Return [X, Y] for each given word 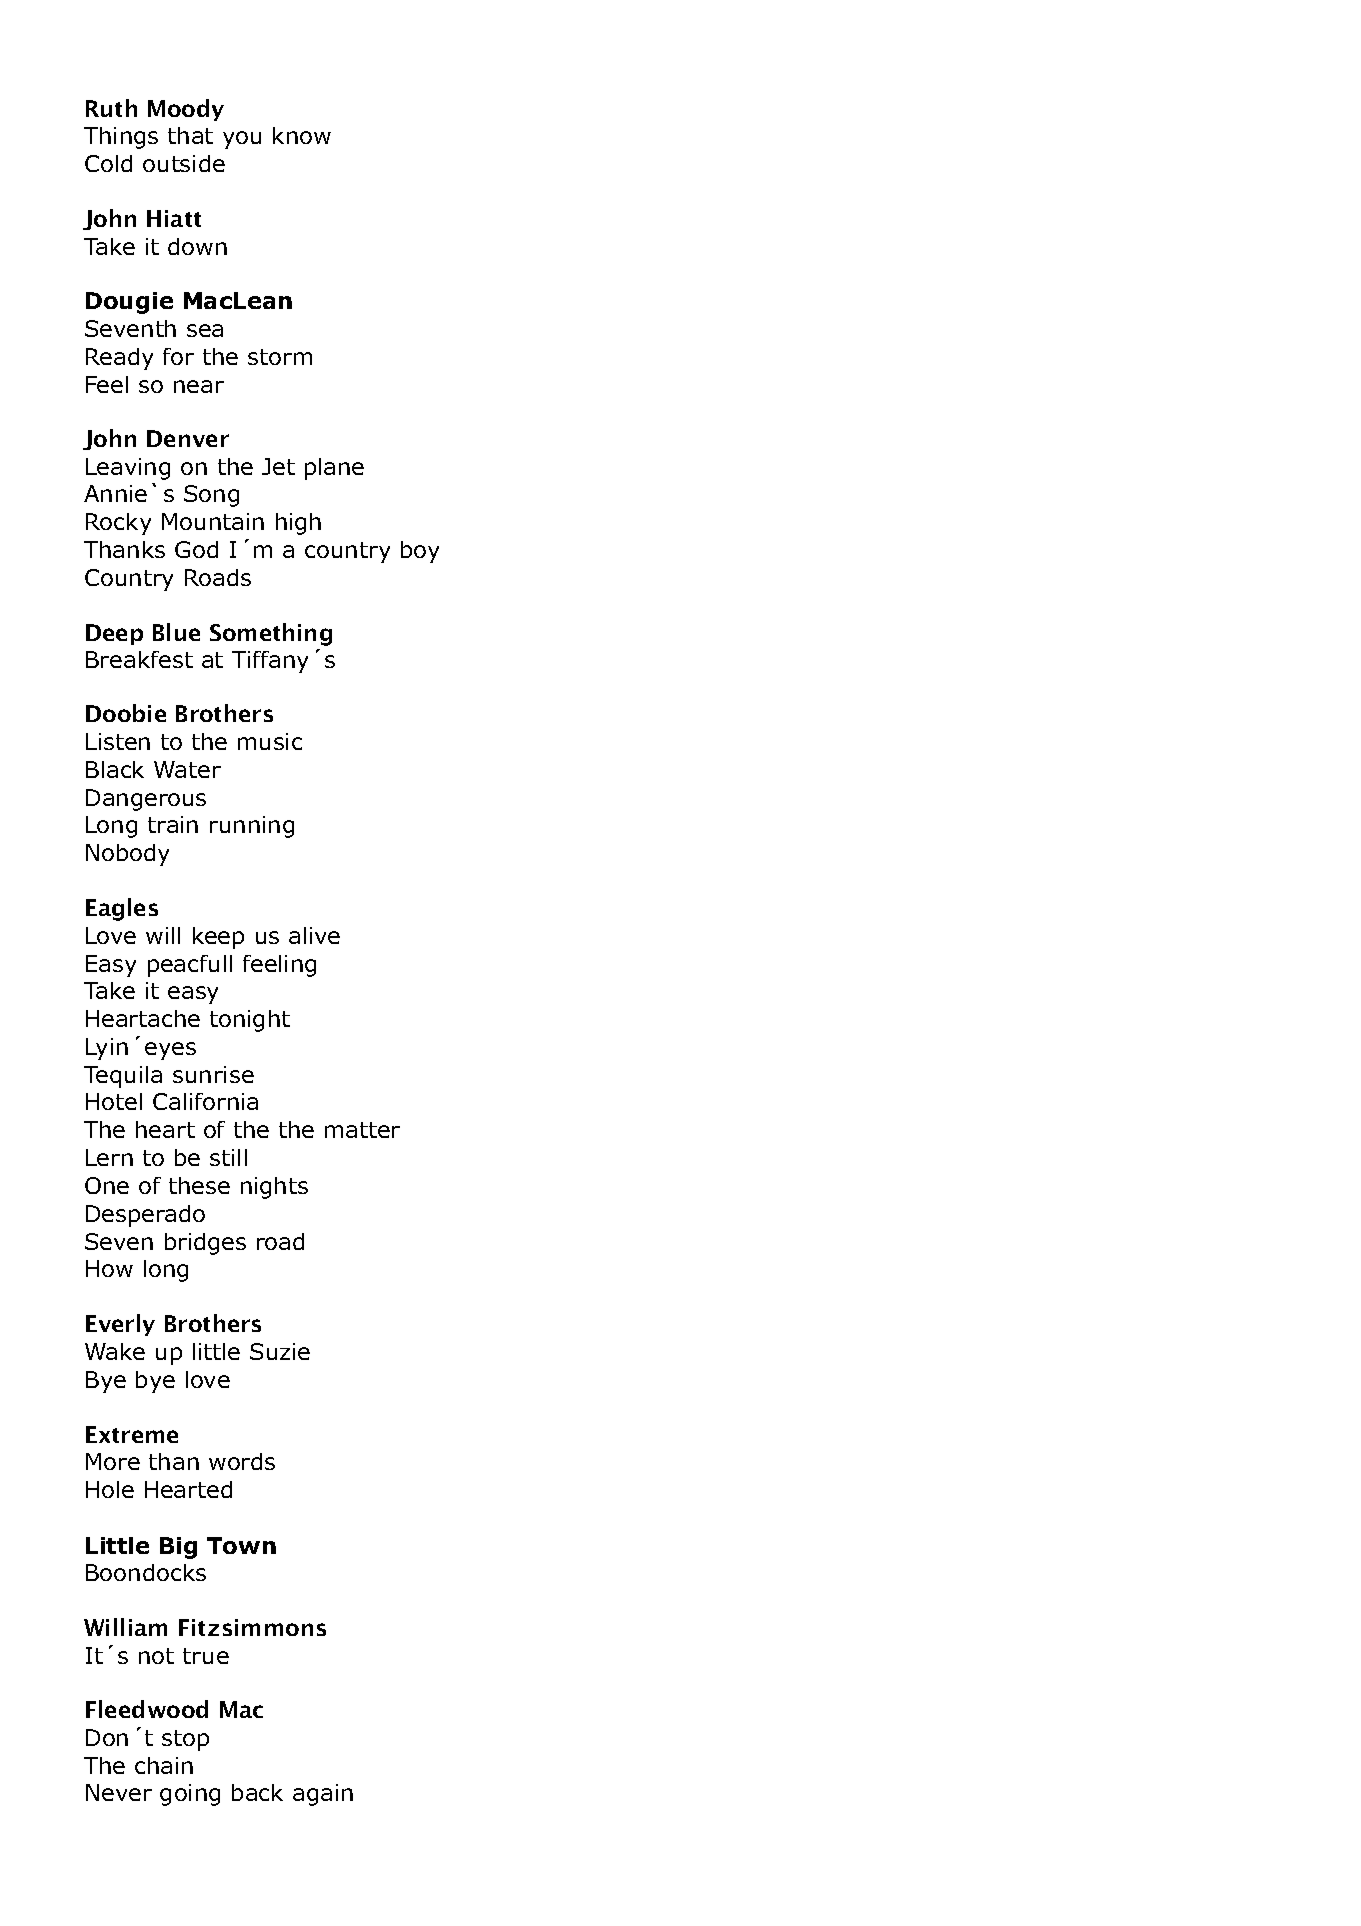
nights [274, 1188]
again [323, 1795]
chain [164, 1765]
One [107, 1185]
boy [420, 552]
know [302, 135]
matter [362, 1130]
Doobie [126, 713]
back [257, 1792]
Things [121, 138]
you [242, 140]
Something [271, 634]
